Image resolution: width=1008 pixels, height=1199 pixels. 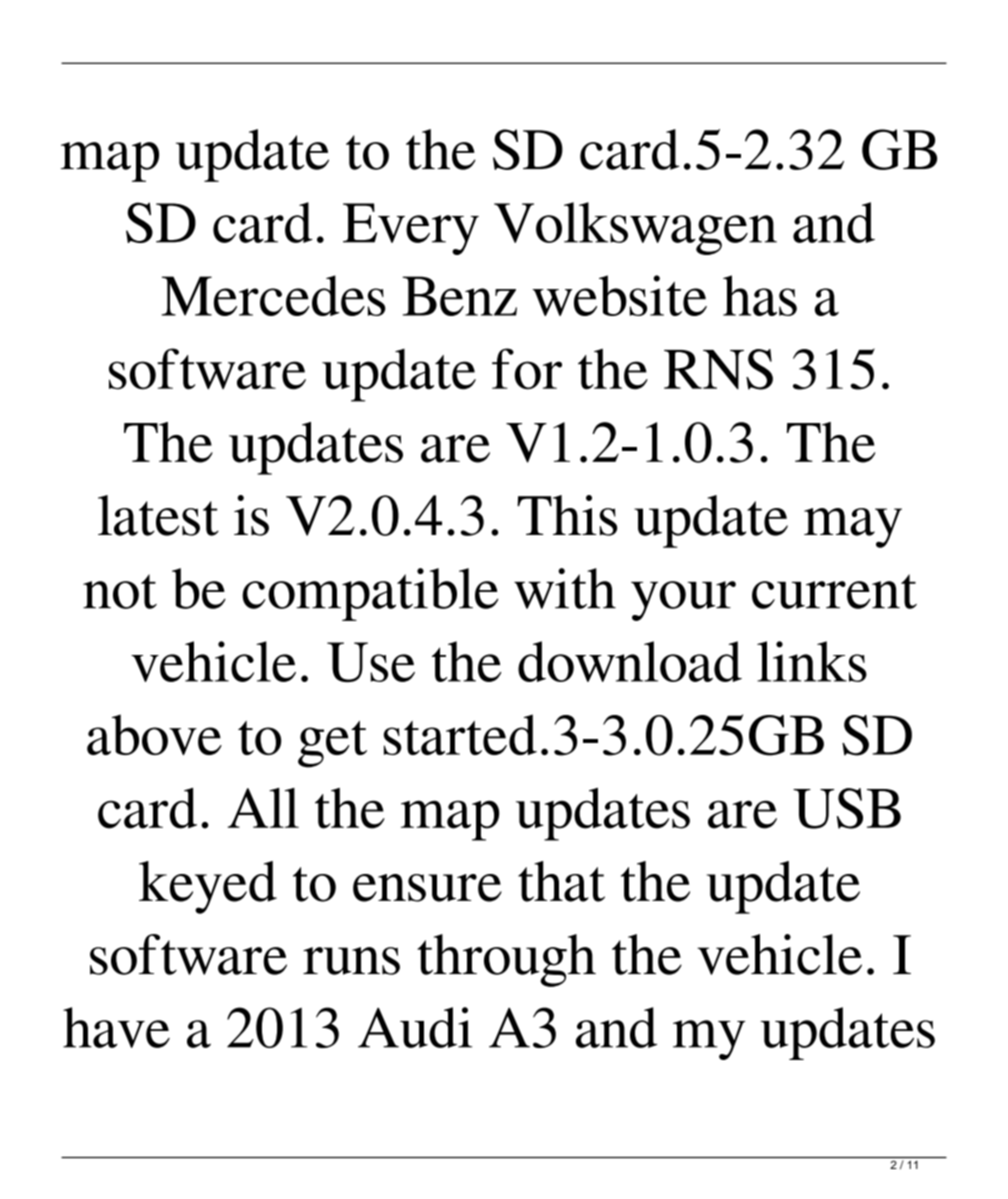 I want to click on Benz, so click(x=459, y=296).
